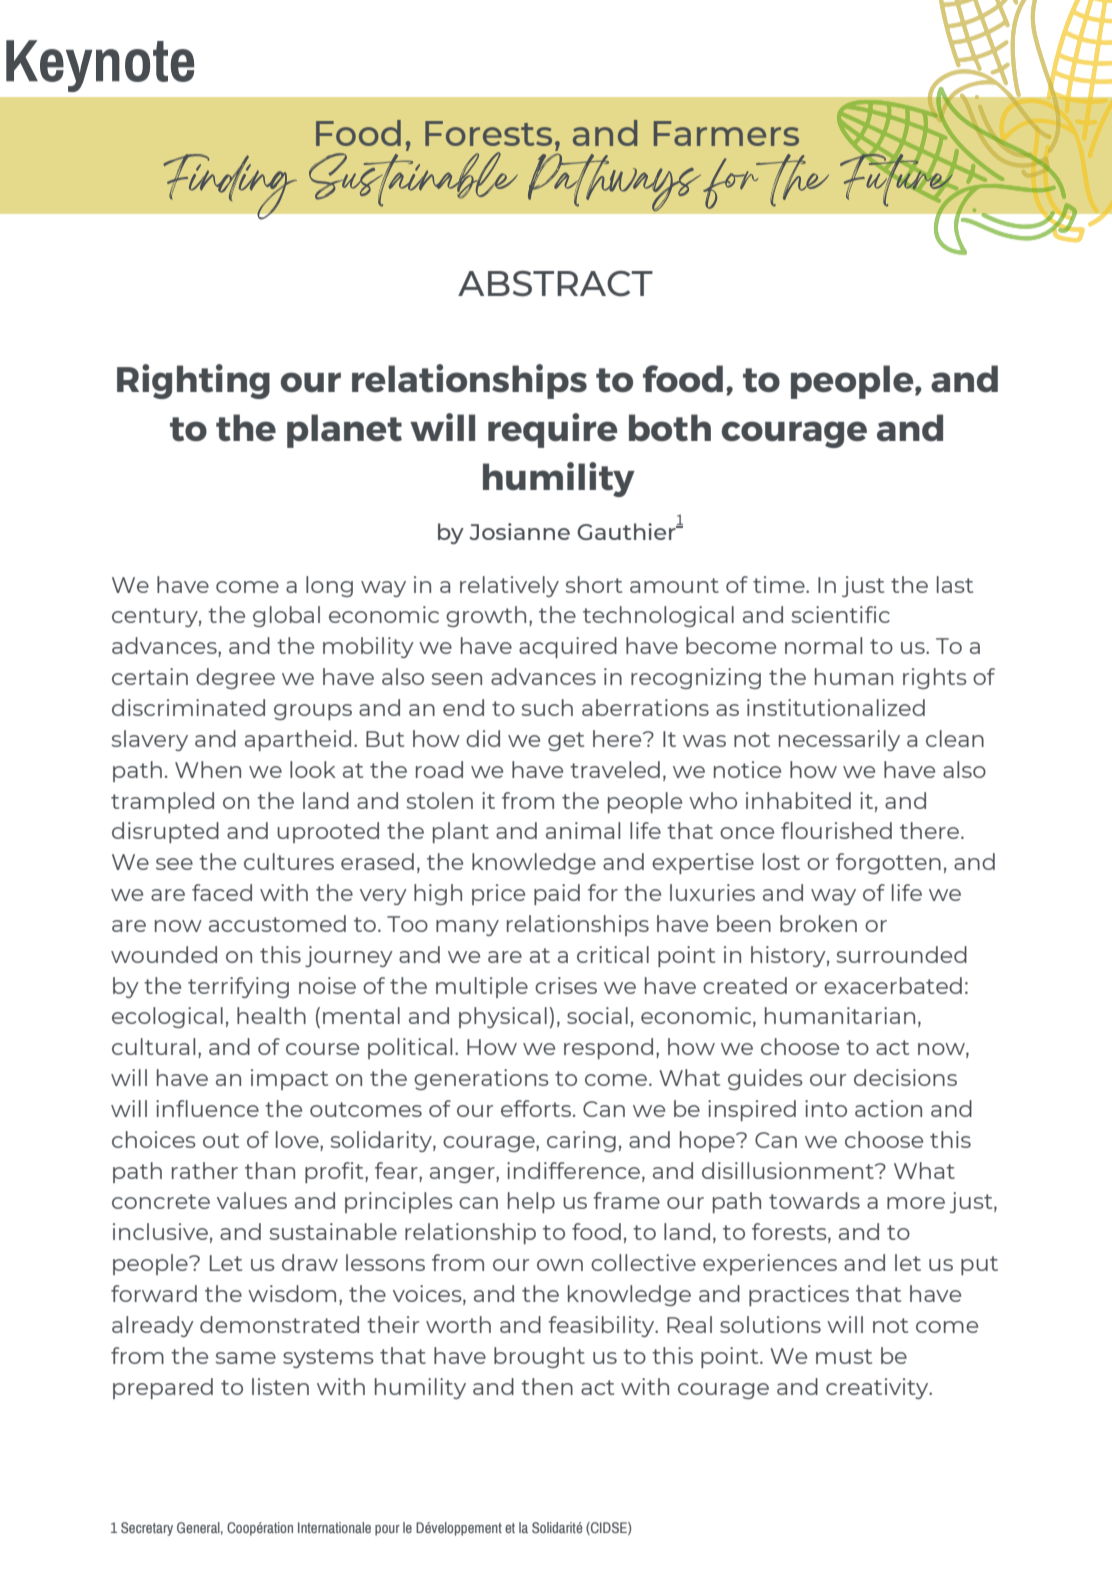 The image size is (1112, 1573). Describe the element at coordinates (503, 1017) in the page. I see `physical` at that location.
